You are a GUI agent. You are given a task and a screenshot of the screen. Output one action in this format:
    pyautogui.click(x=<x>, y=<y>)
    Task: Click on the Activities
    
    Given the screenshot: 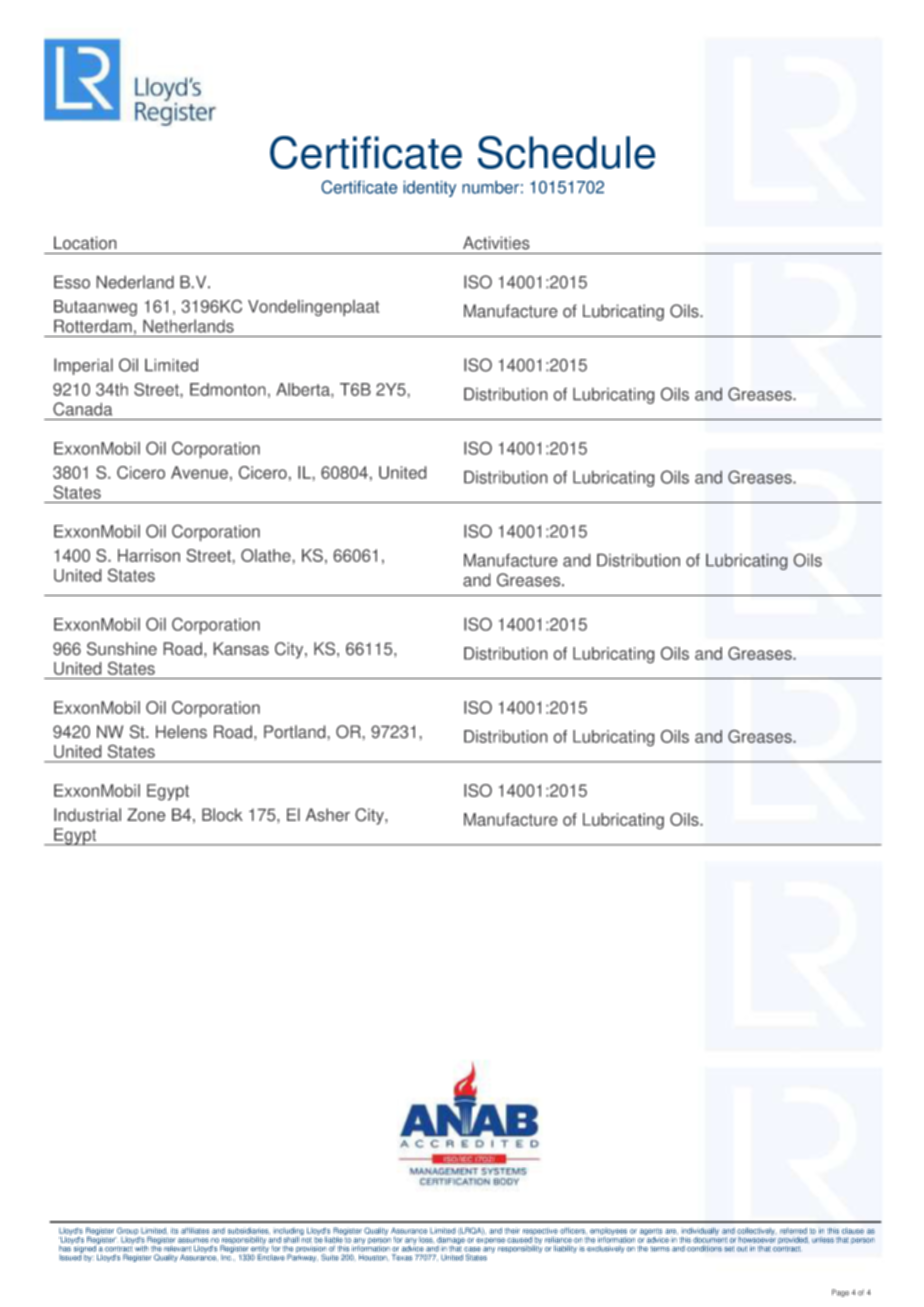 What is the action you would take?
    pyautogui.click(x=496, y=243)
